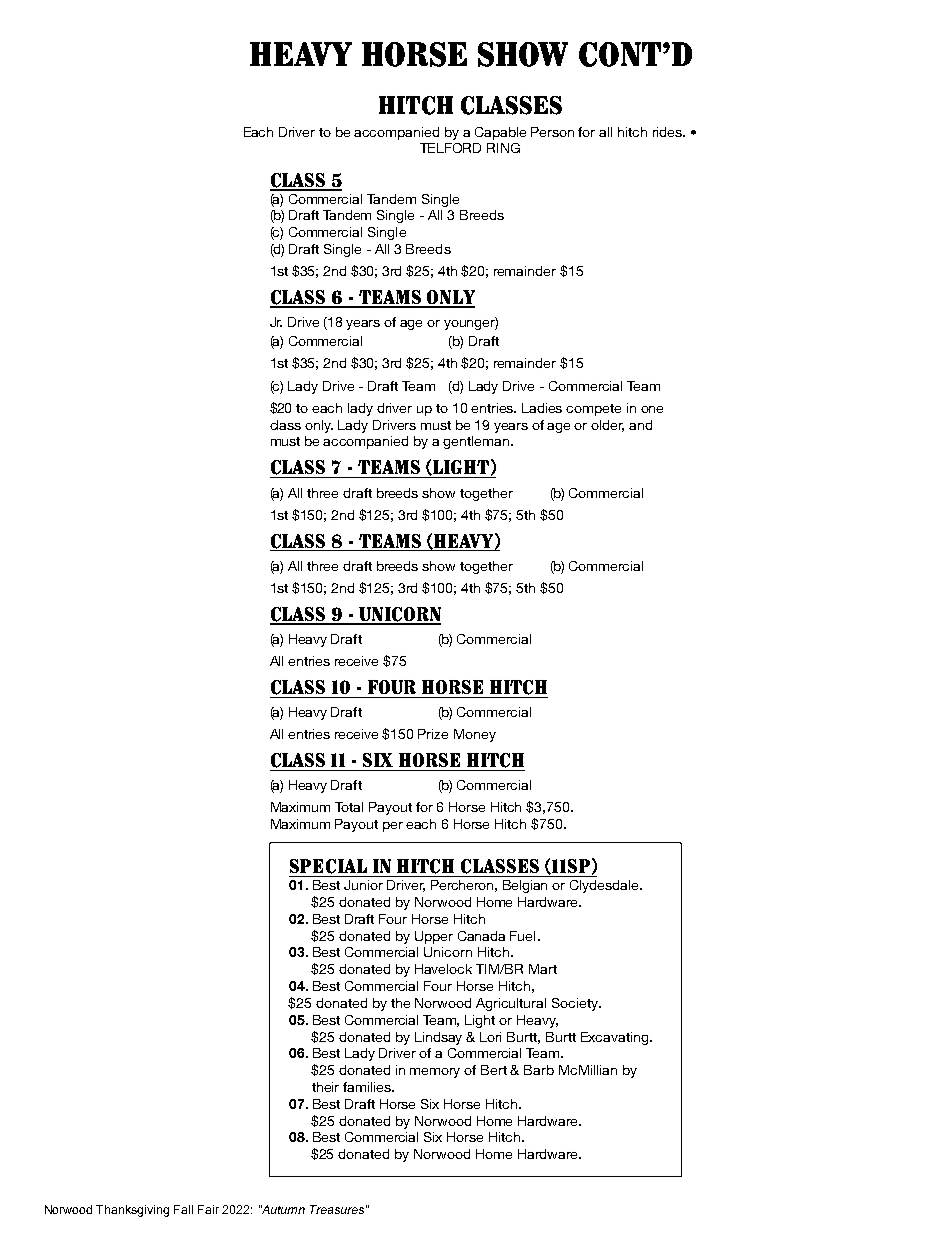 Image resolution: width=952 pixels, height=1233 pixels. I want to click on Fair, so click(208, 1209).
